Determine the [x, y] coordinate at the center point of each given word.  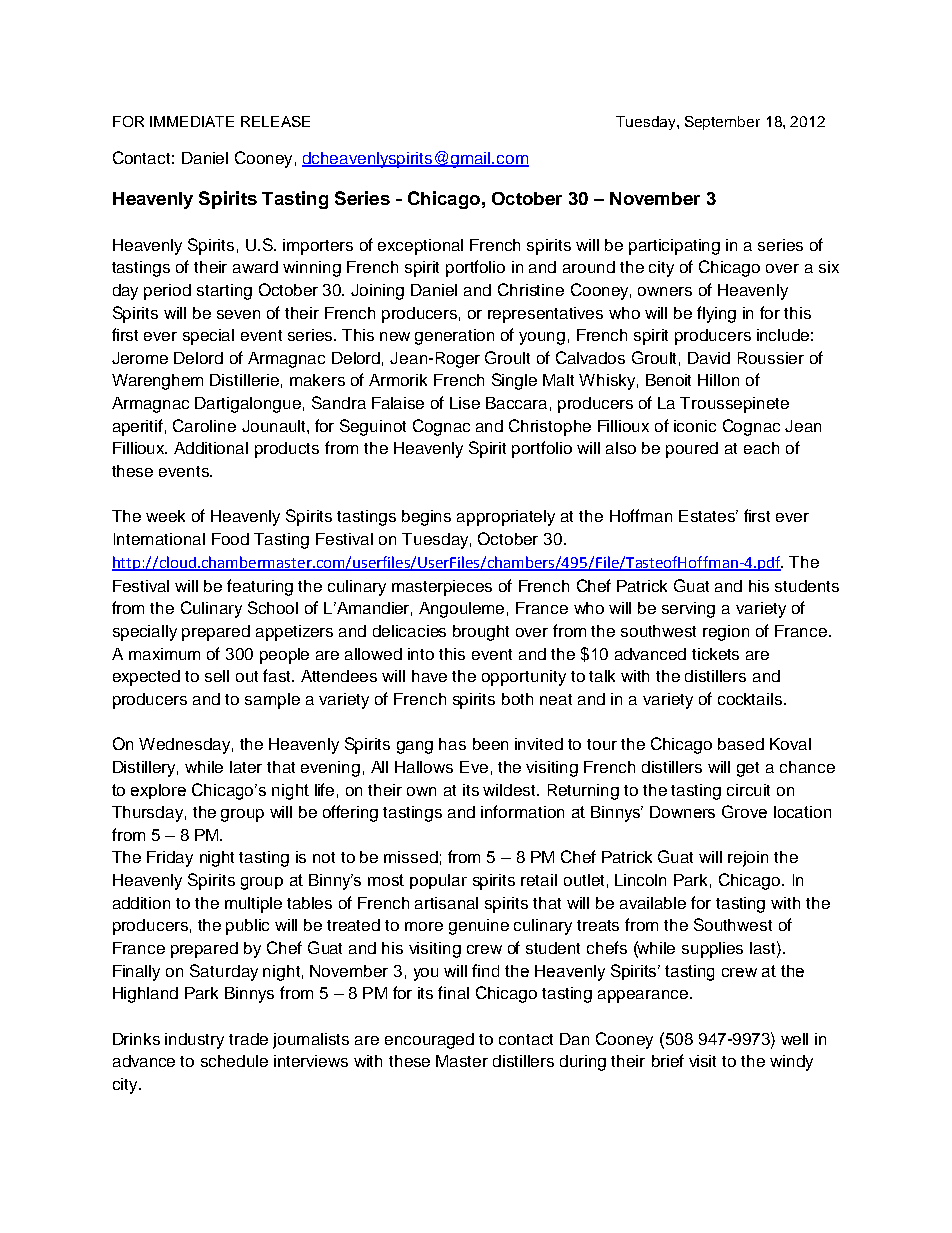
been [490, 744]
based [741, 744]
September [722, 123]
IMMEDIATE [192, 121]
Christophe [550, 427]
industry [194, 1041]
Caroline [204, 425]
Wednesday [184, 746]
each [761, 448]
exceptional [420, 247]
